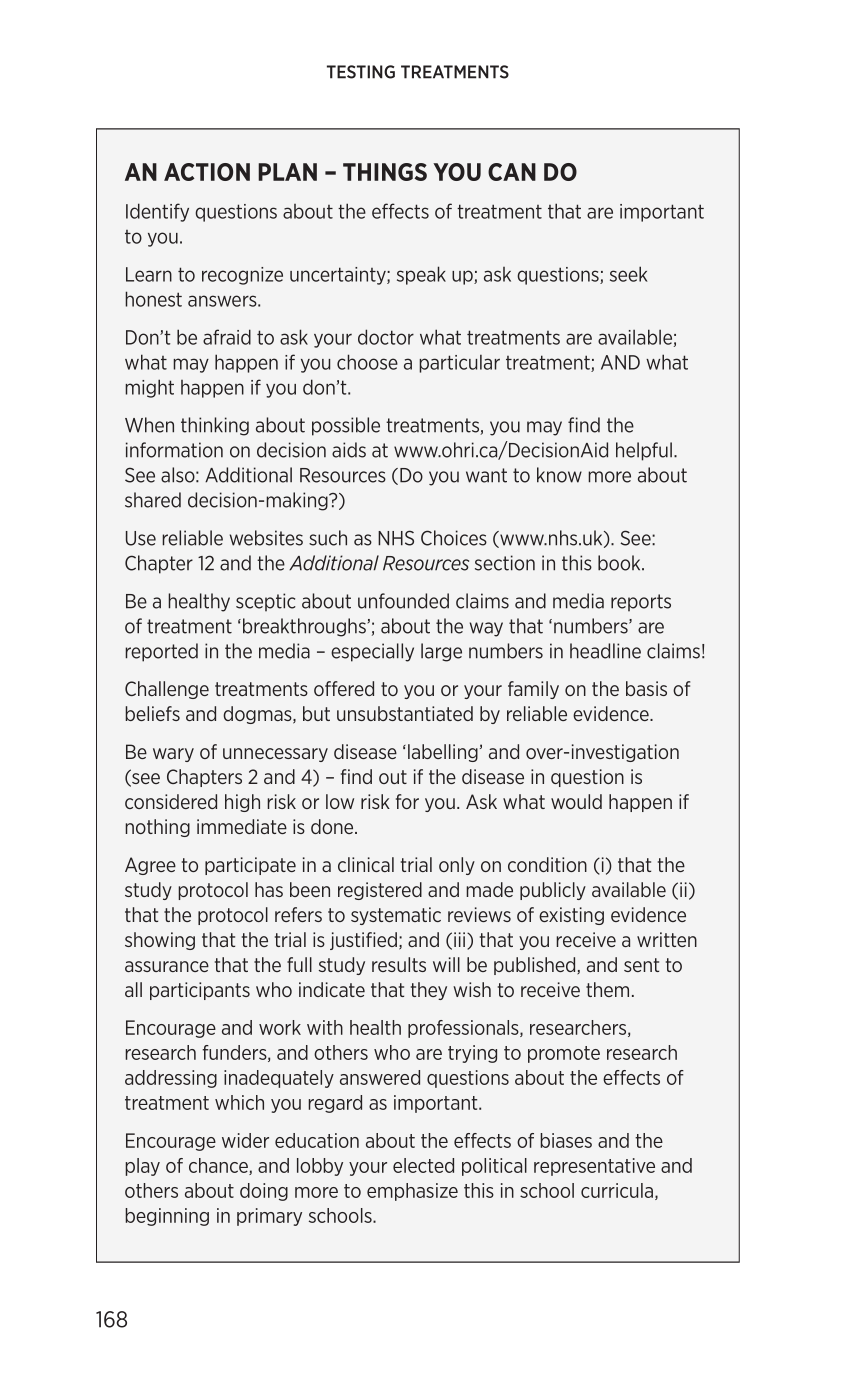 The width and height of the document is (868, 1391). What do you see at coordinates (372, 652) in the document?
I see `especially` at bounding box center [372, 652].
